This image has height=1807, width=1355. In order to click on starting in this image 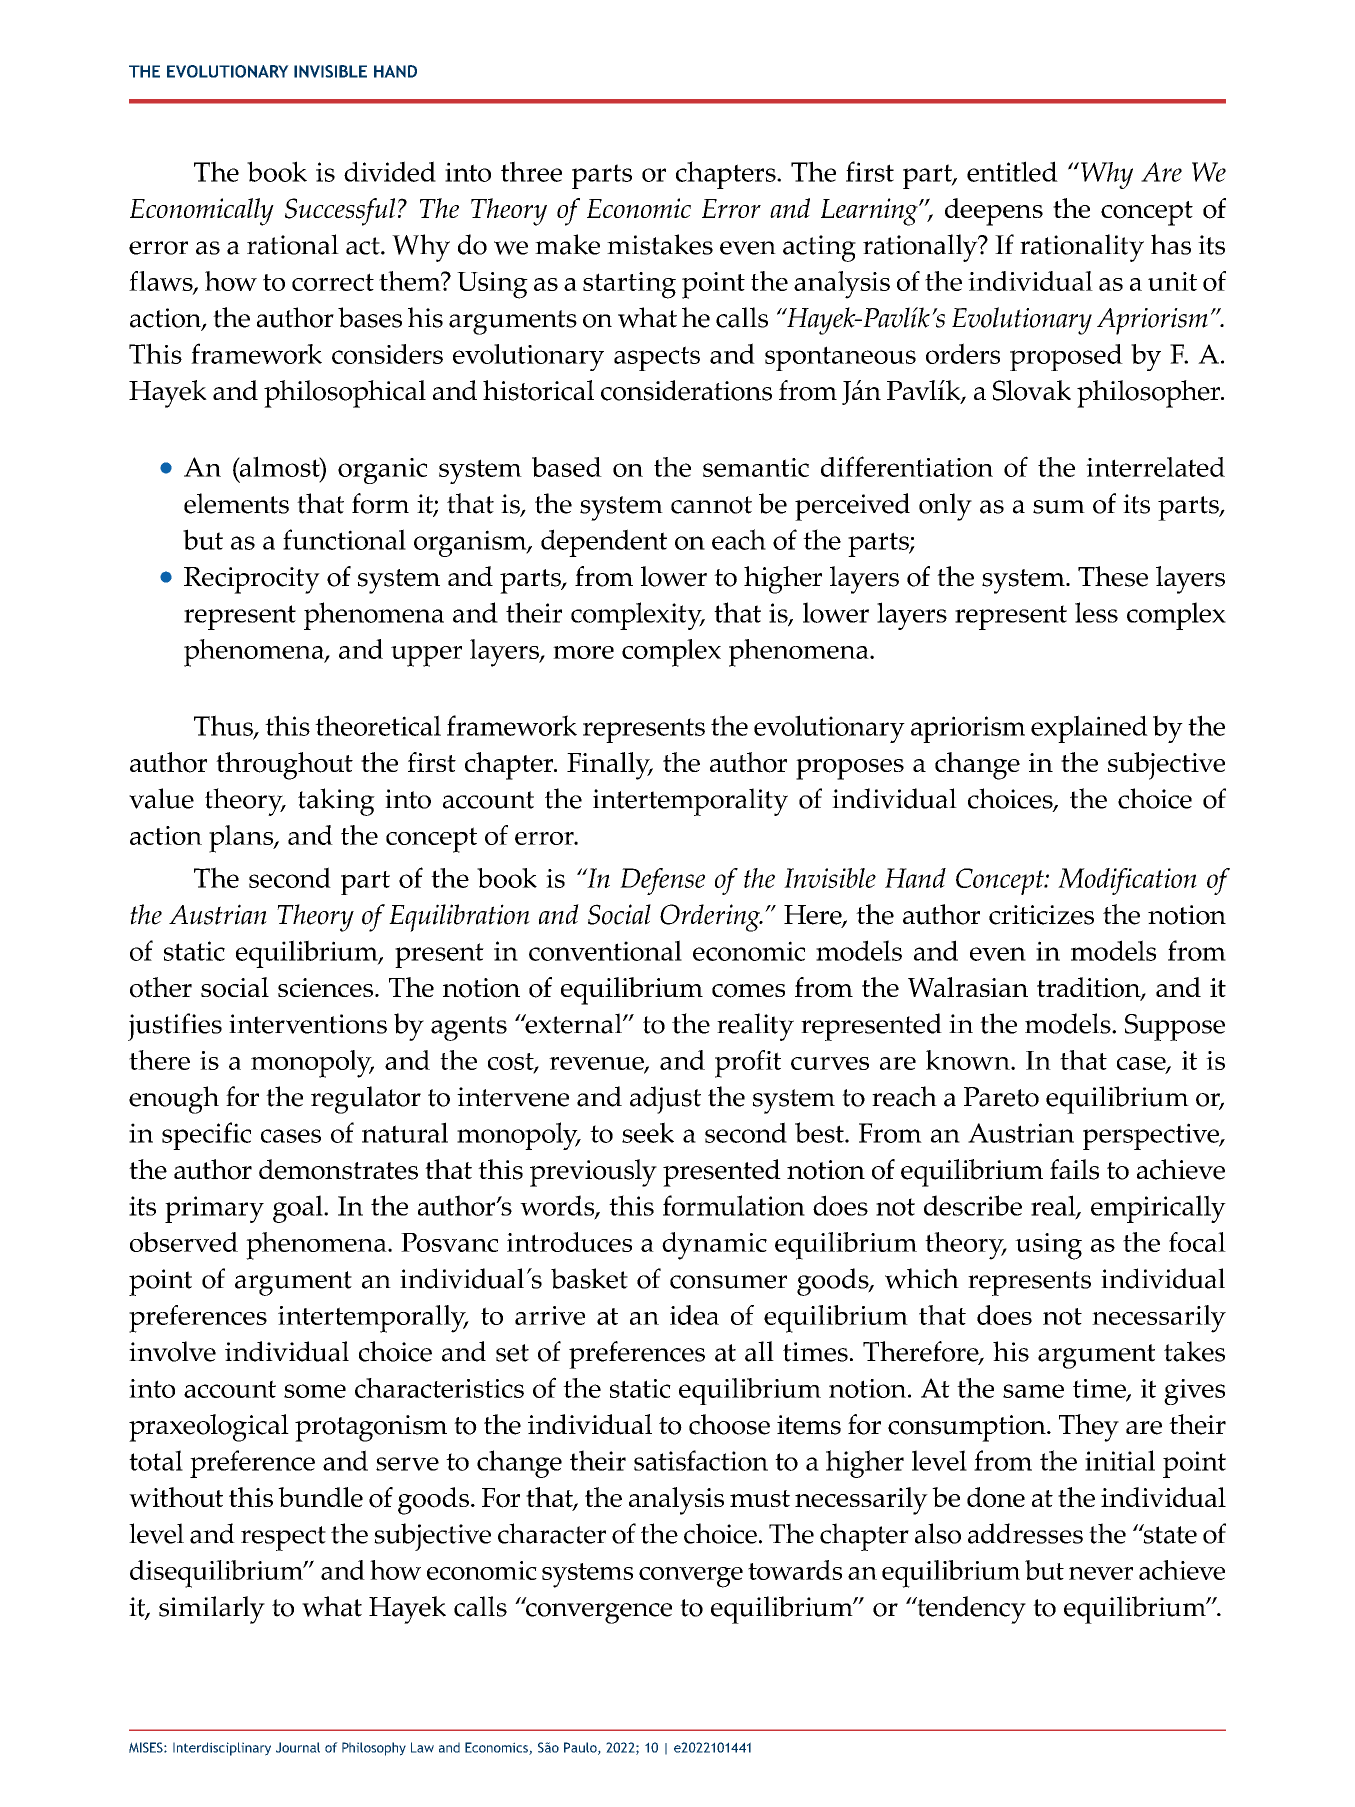, I will do `click(629, 285)`.
